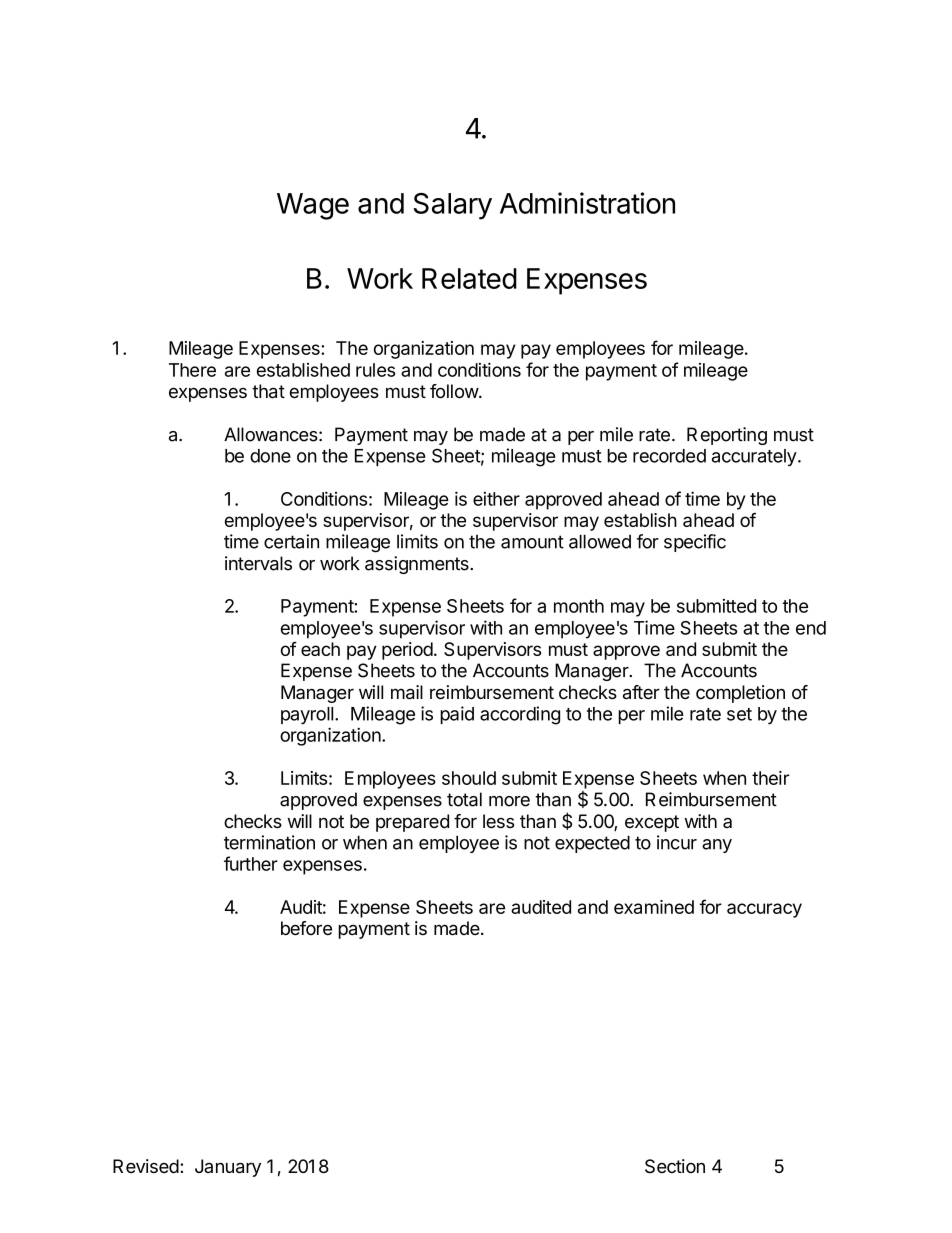 This screenshot has height=1233, width=952. Describe the element at coordinates (457, 715) in the screenshot. I see `paid` at that location.
